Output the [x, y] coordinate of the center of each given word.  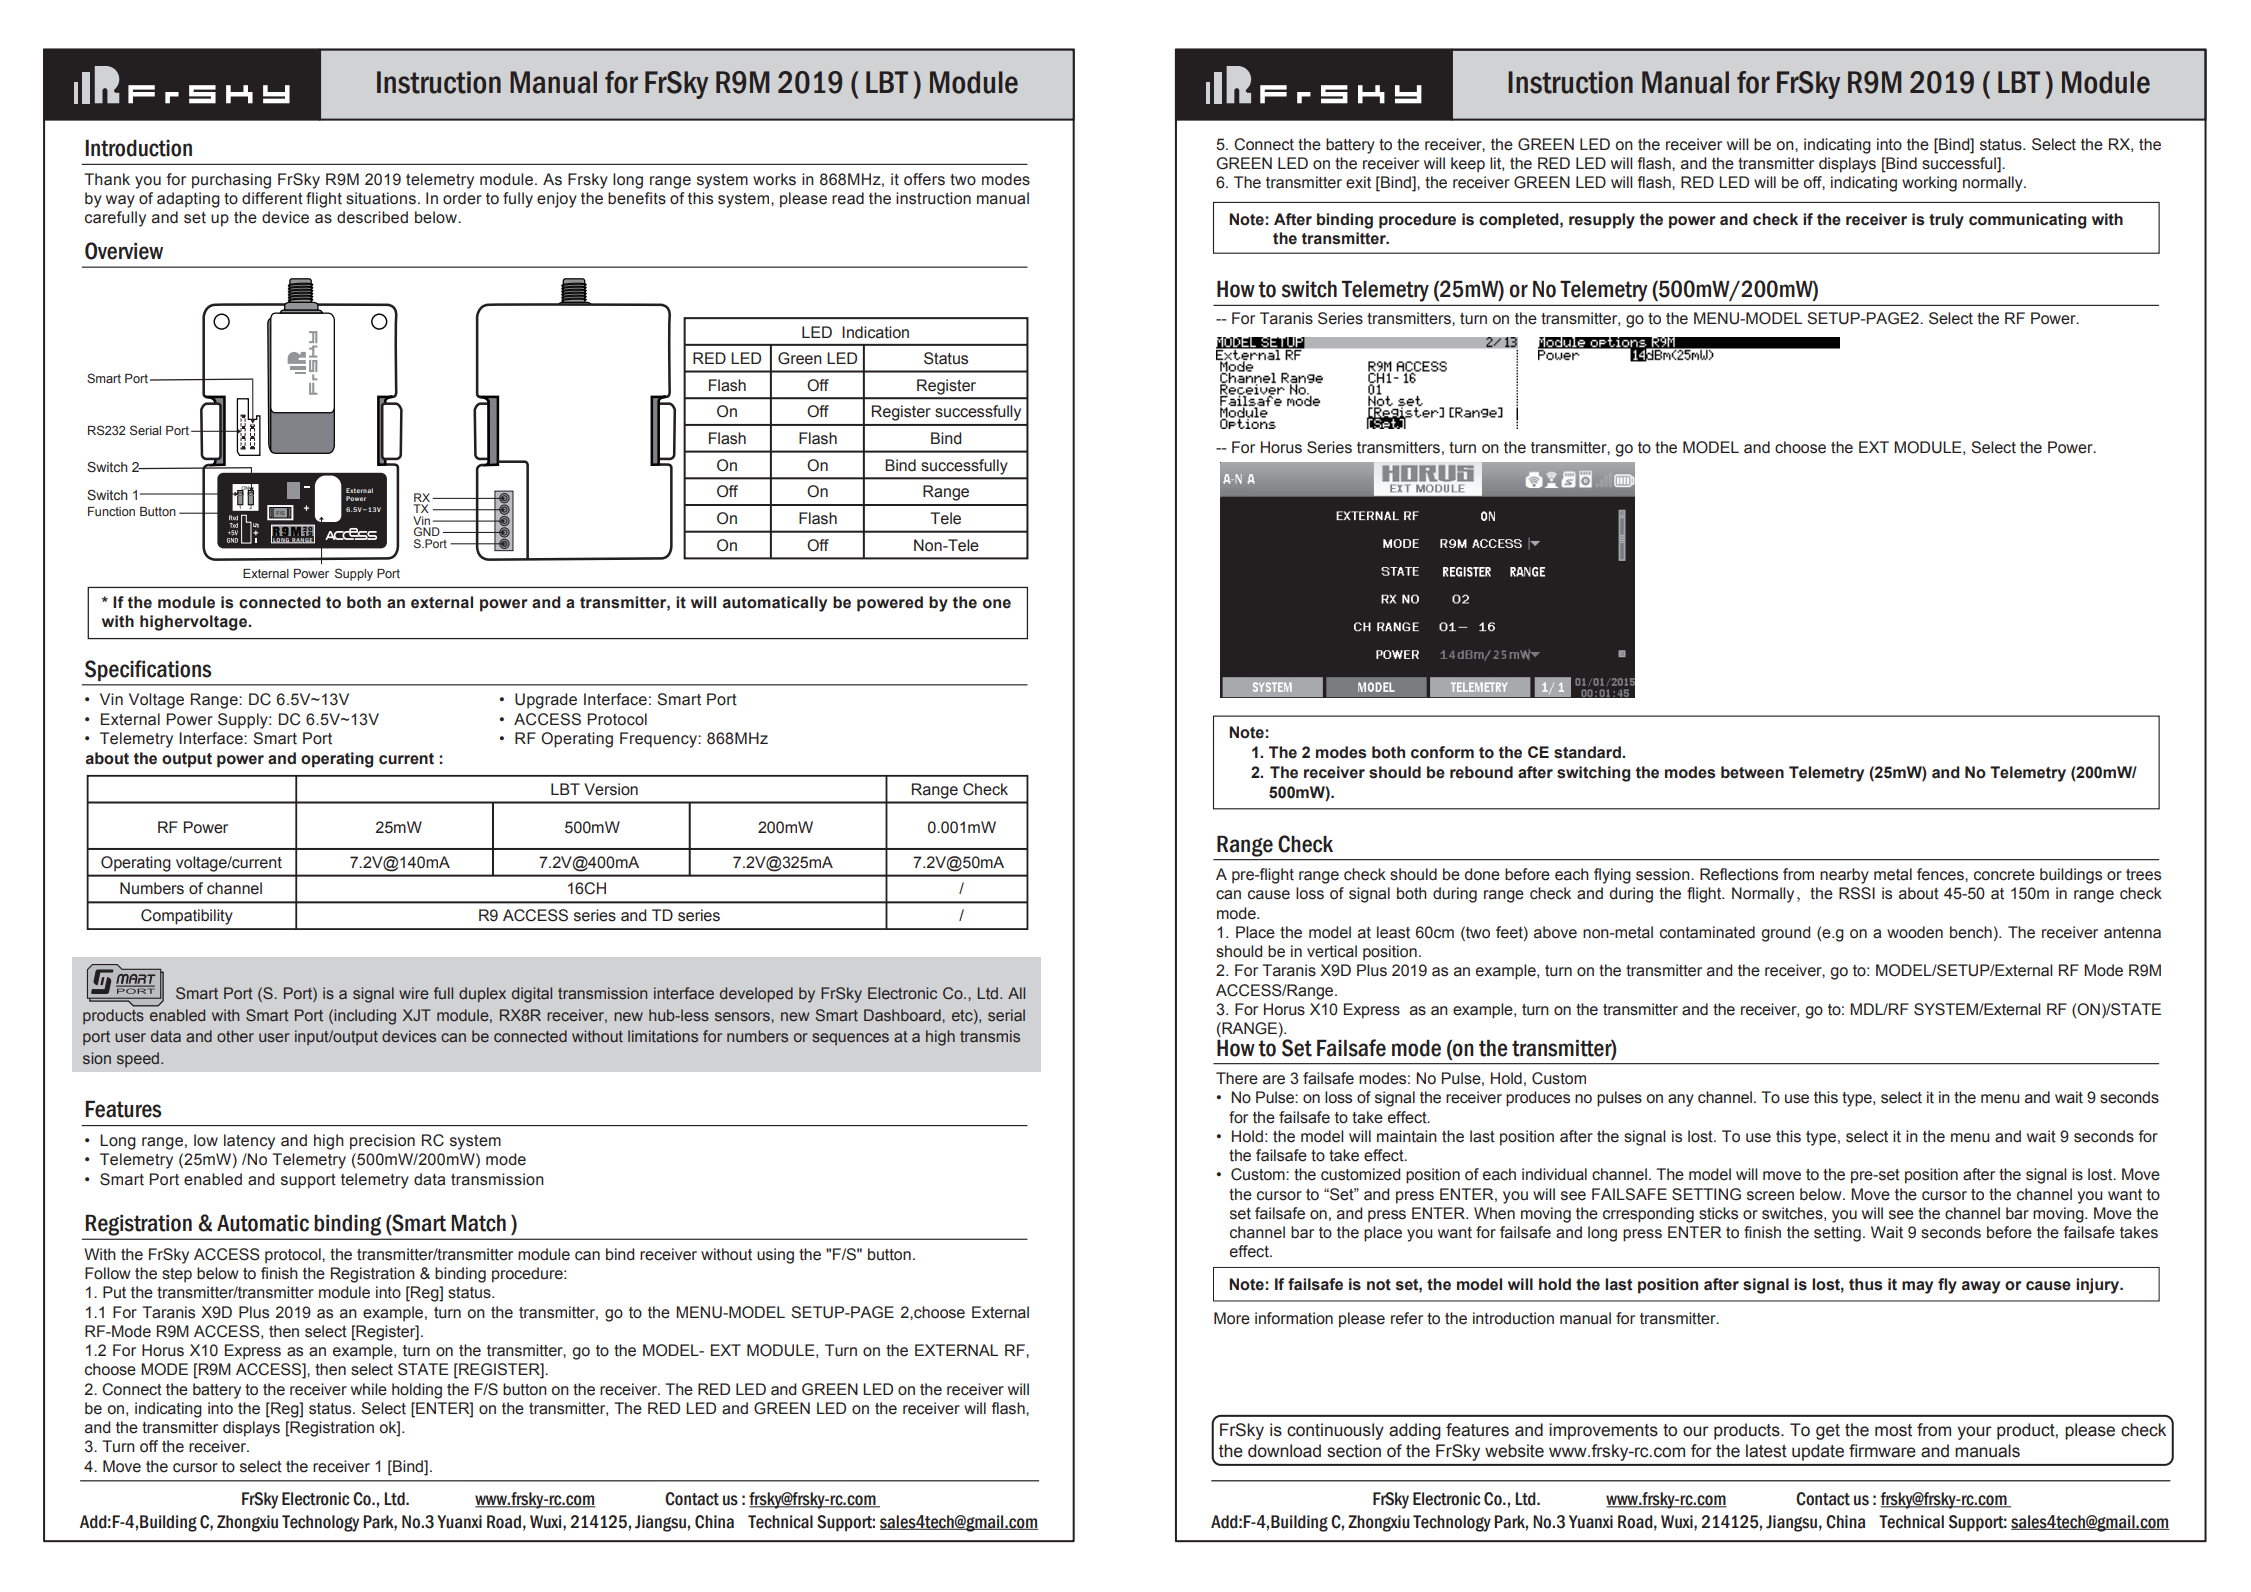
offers [924, 179]
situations [381, 198]
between [1752, 772]
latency [249, 1142]
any [1681, 1100]
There [1237, 1078]
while [369, 1389]
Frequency [659, 740]
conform [1442, 752]
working [1929, 184]
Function [111, 511]
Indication [875, 332]
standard [1588, 752]
